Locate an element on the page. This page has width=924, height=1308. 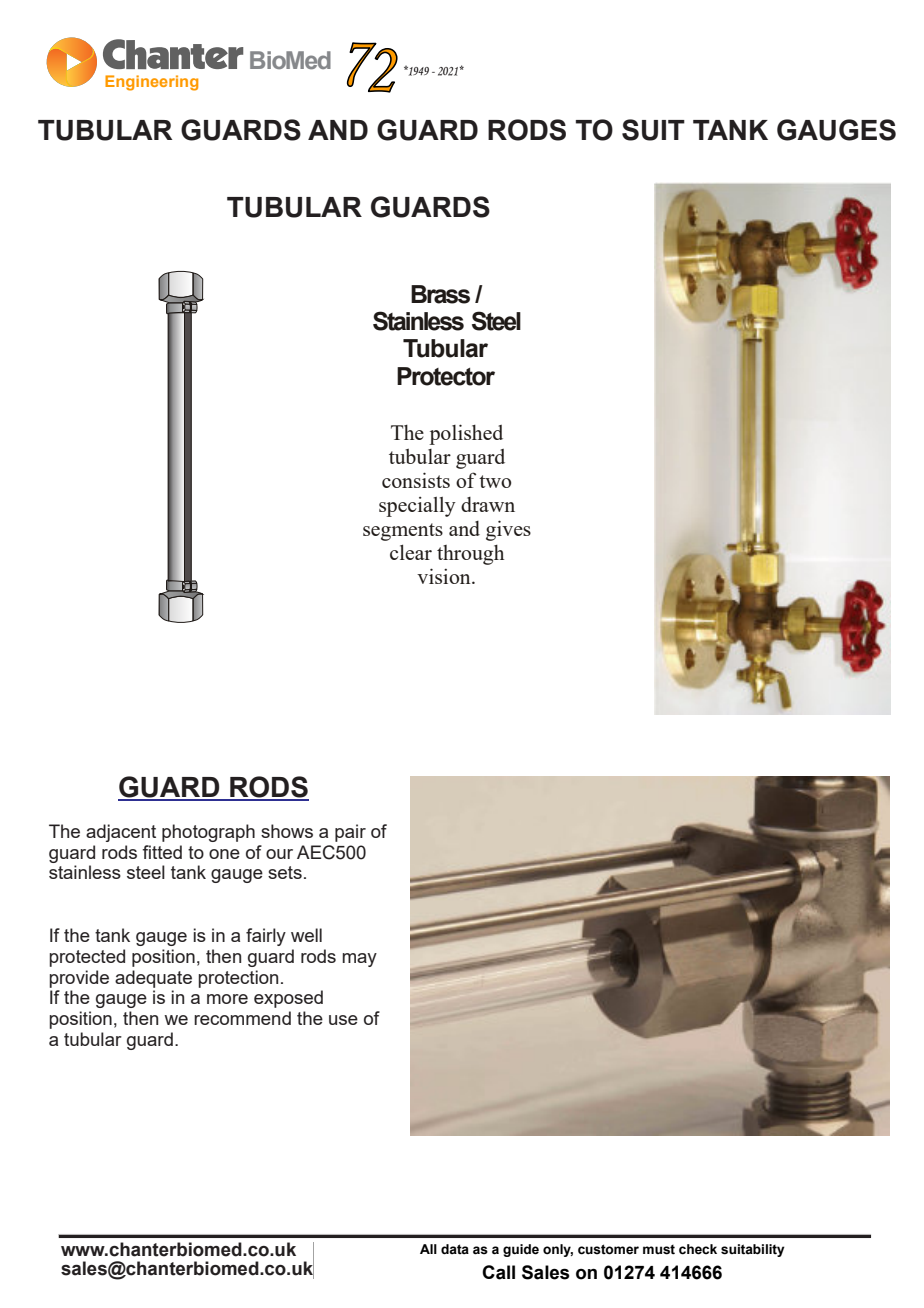
data is located at coordinates (455, 1249).
